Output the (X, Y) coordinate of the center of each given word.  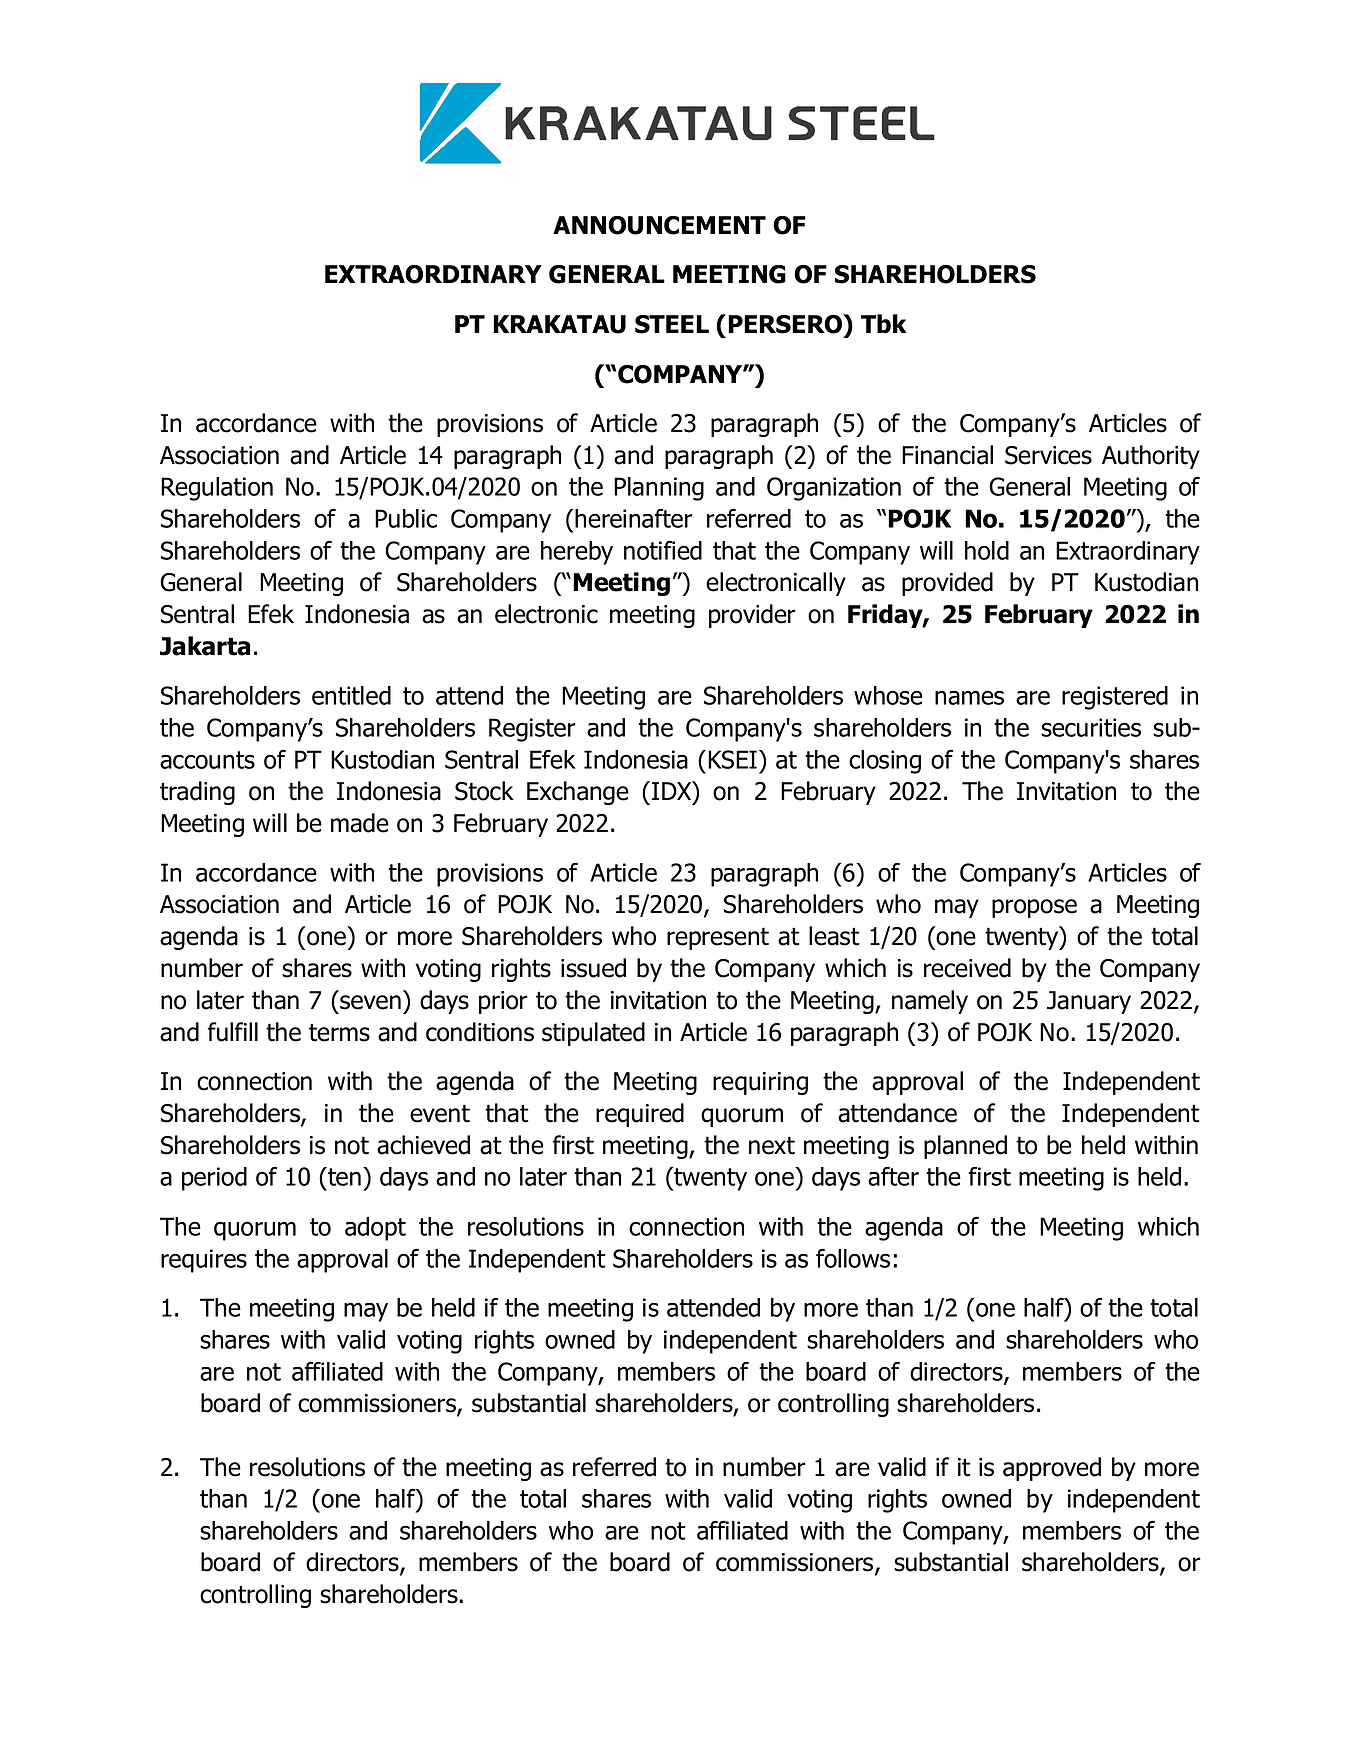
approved (1052, 1469)
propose (1034, 908)
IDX (673, 790)
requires (204, 1261)
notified (663, 550)
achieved (423, 1145)
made (360, 823)
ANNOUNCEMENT (659, 225)
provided (947, 584)
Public (406, 518)
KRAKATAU (559, 324)
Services (1048, 455)
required (640, 1115)
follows (853, 1258)
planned (965, 1147)
